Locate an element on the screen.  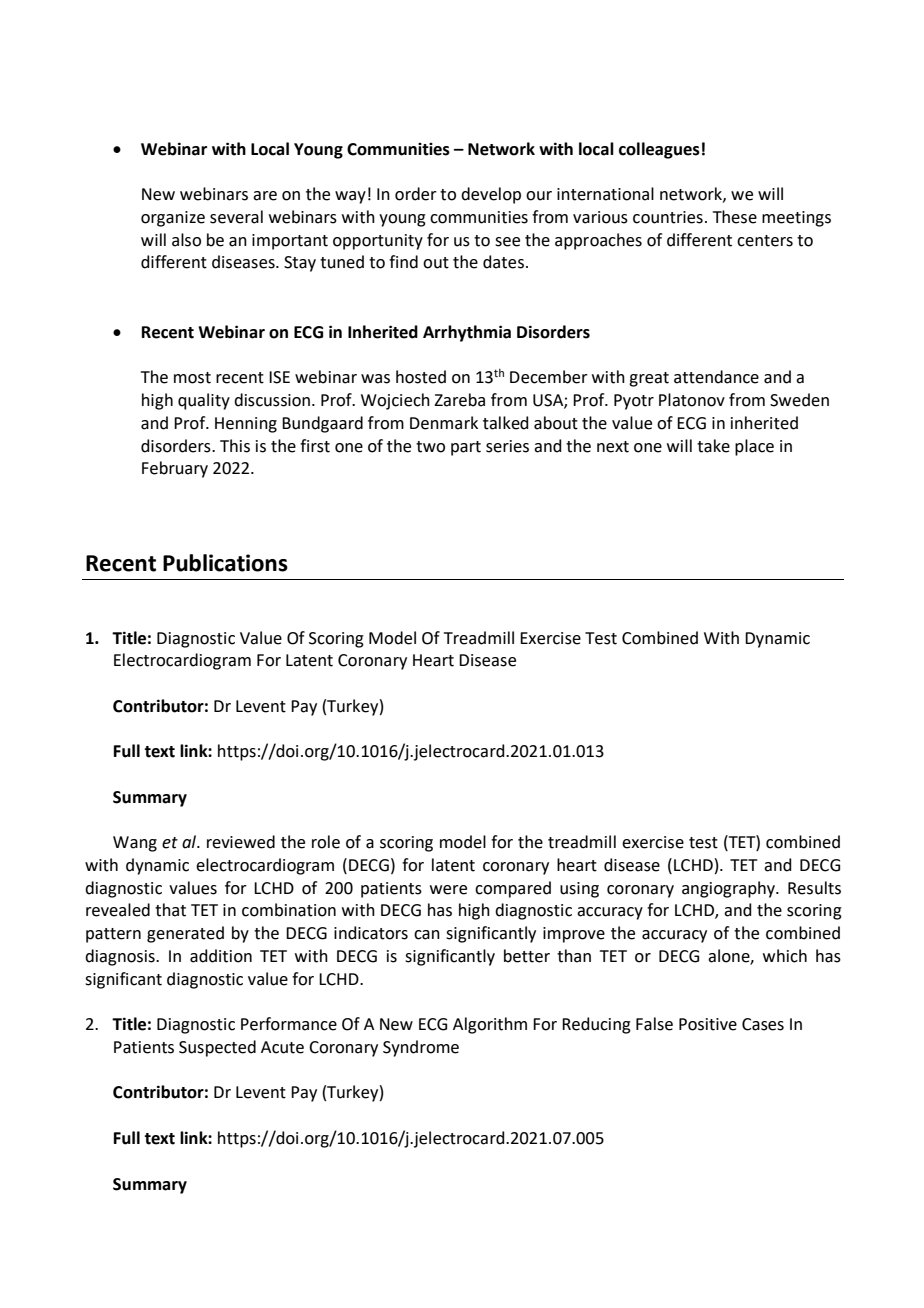
angiography is located at coordinates (729, 889).
